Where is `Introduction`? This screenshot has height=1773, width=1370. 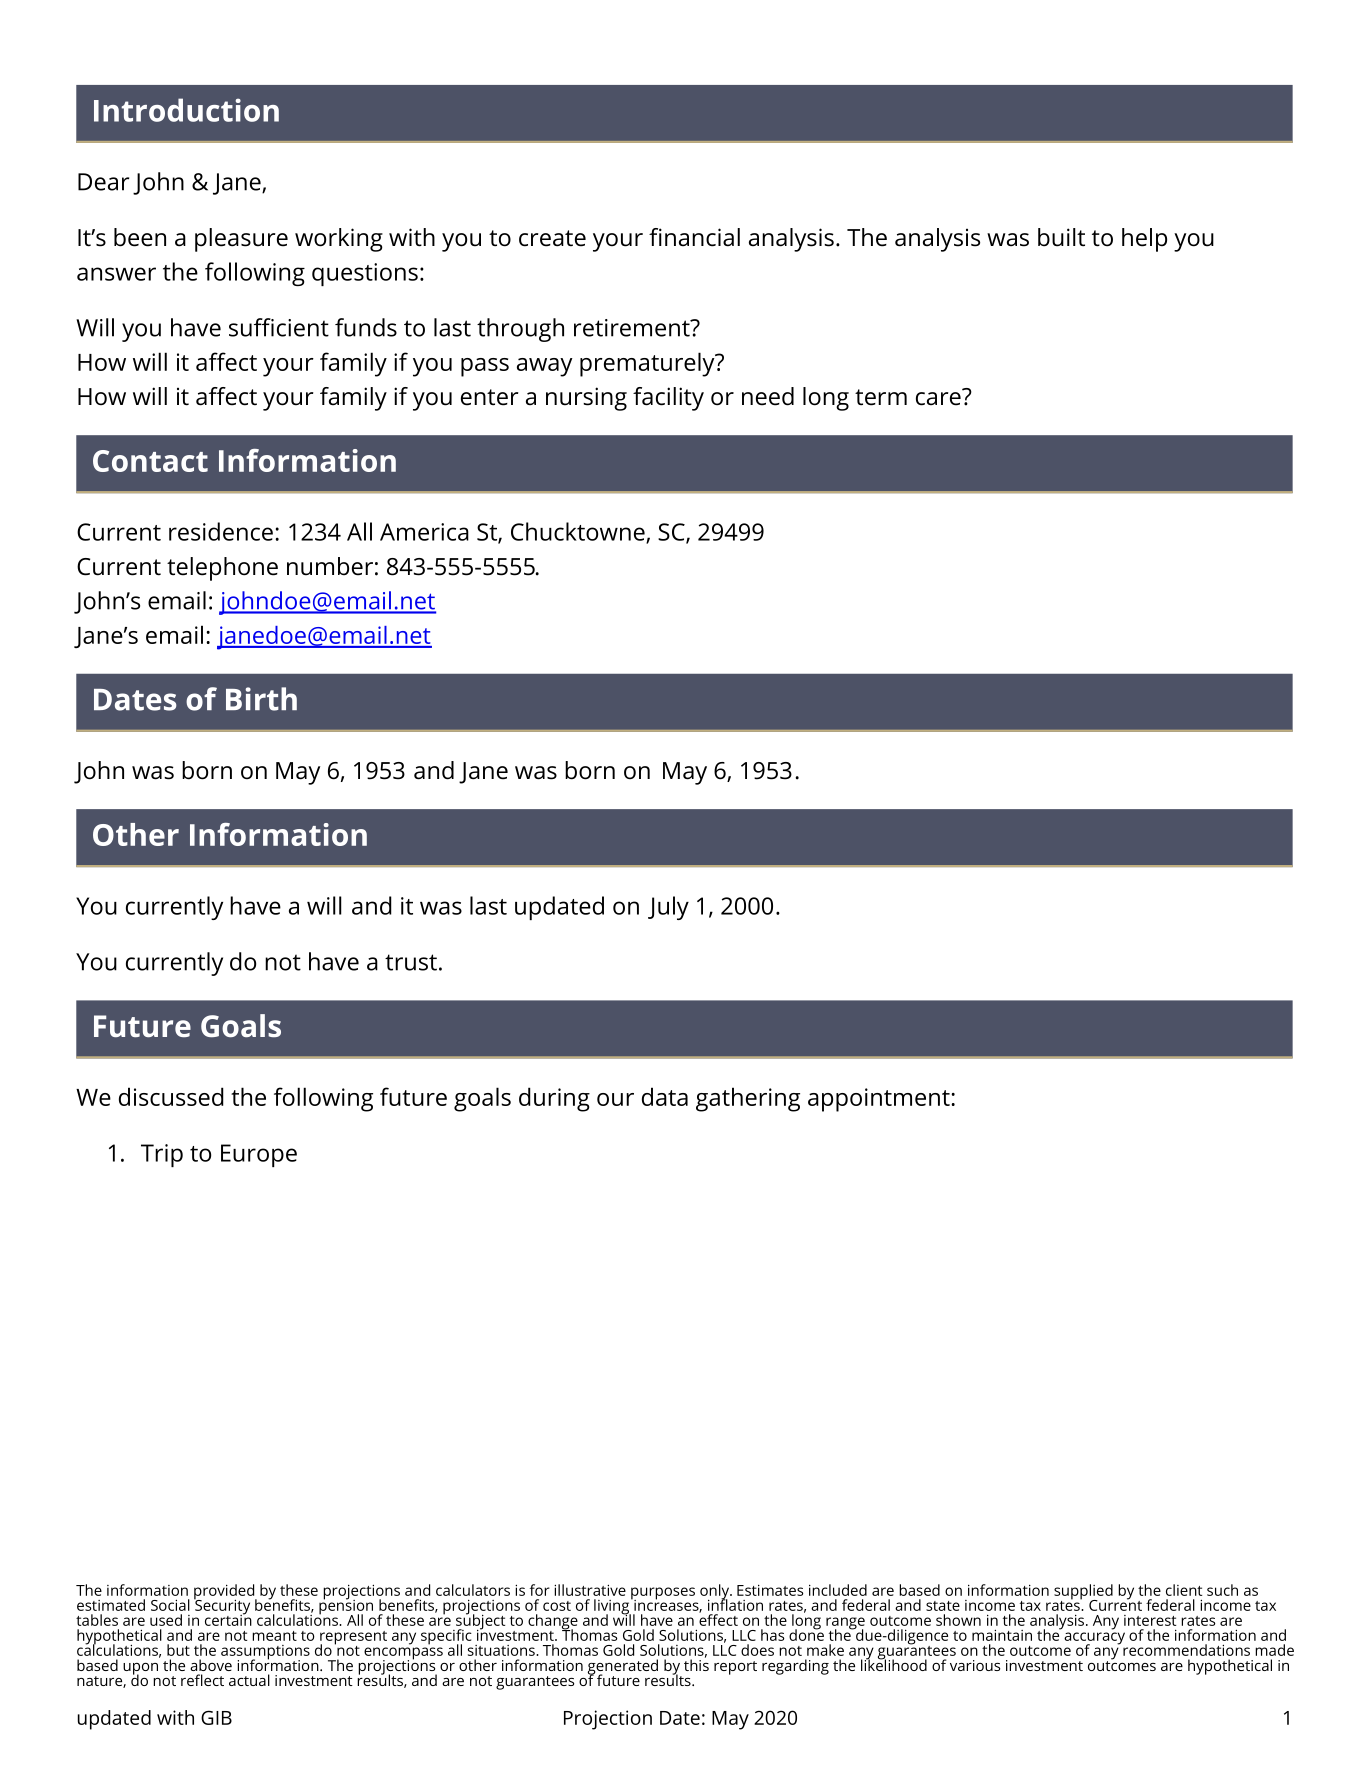
Introduction is located at coordinates (186, 110).
